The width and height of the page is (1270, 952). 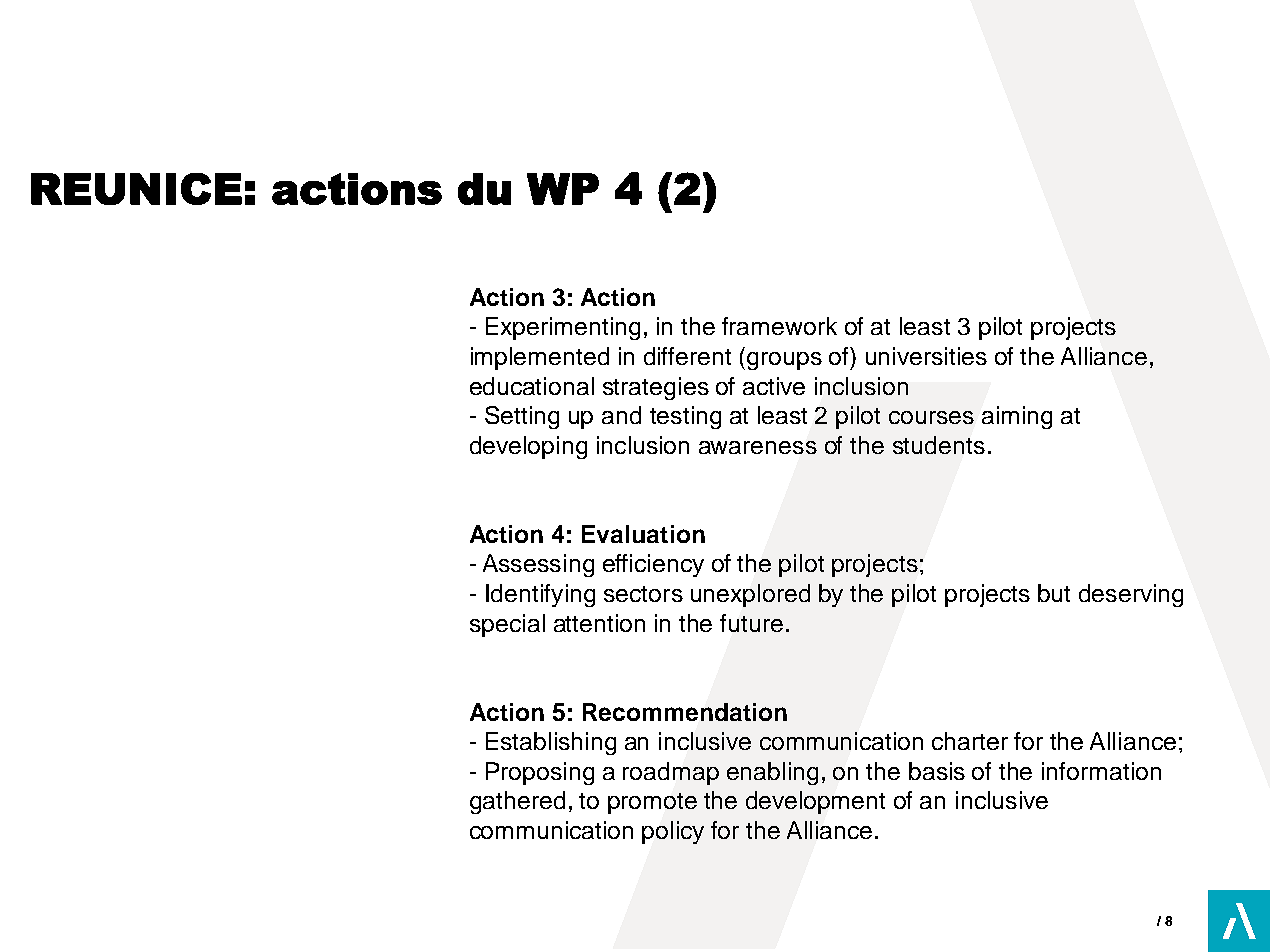 What do you see at coordinates (1054, 593) in the page?
I see `but` at bounding box center [1054, 593].
